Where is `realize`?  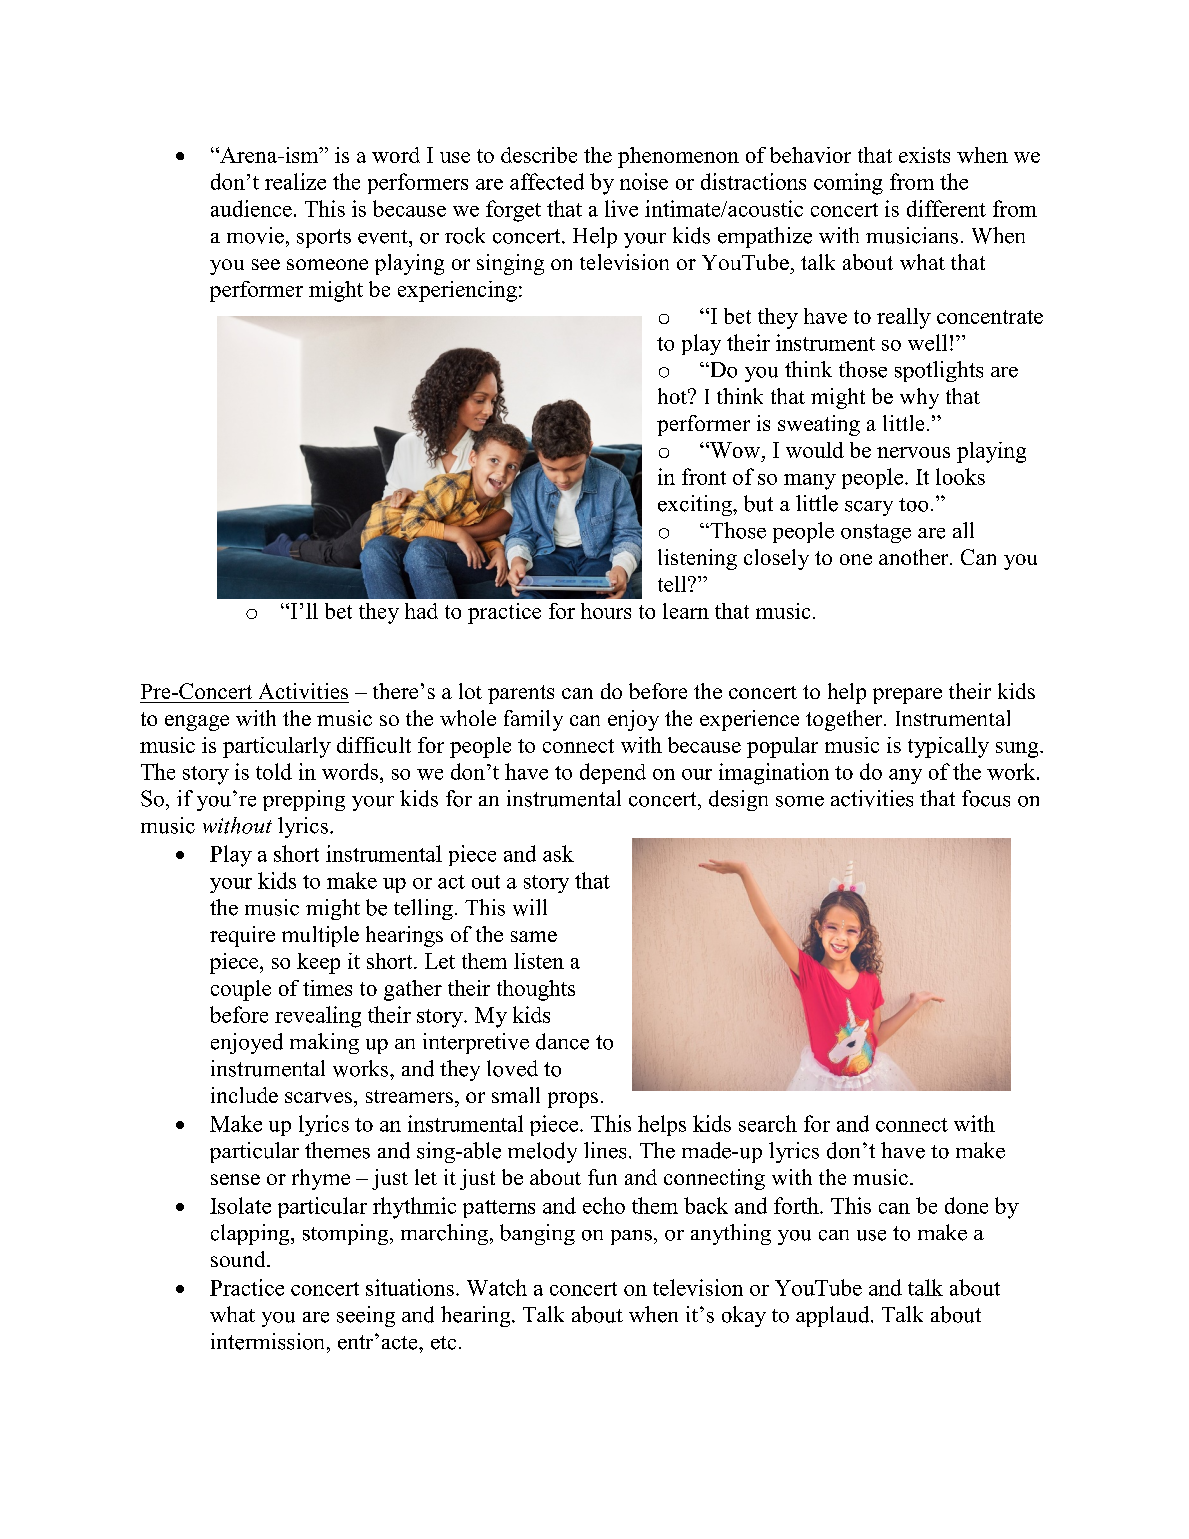 realize is located at coordinates (295, 181).
